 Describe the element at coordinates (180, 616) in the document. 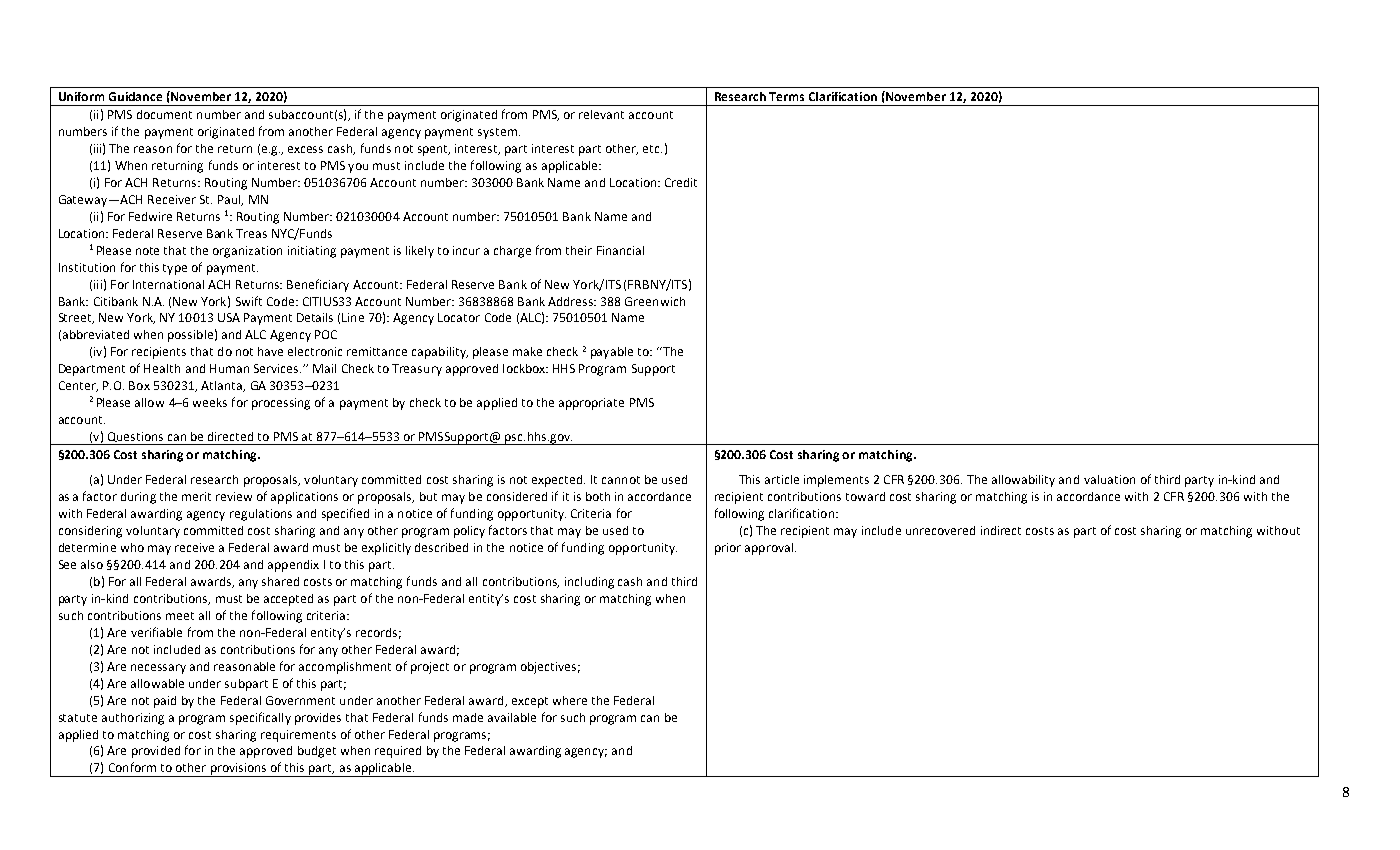

I see `meet` at that location.
